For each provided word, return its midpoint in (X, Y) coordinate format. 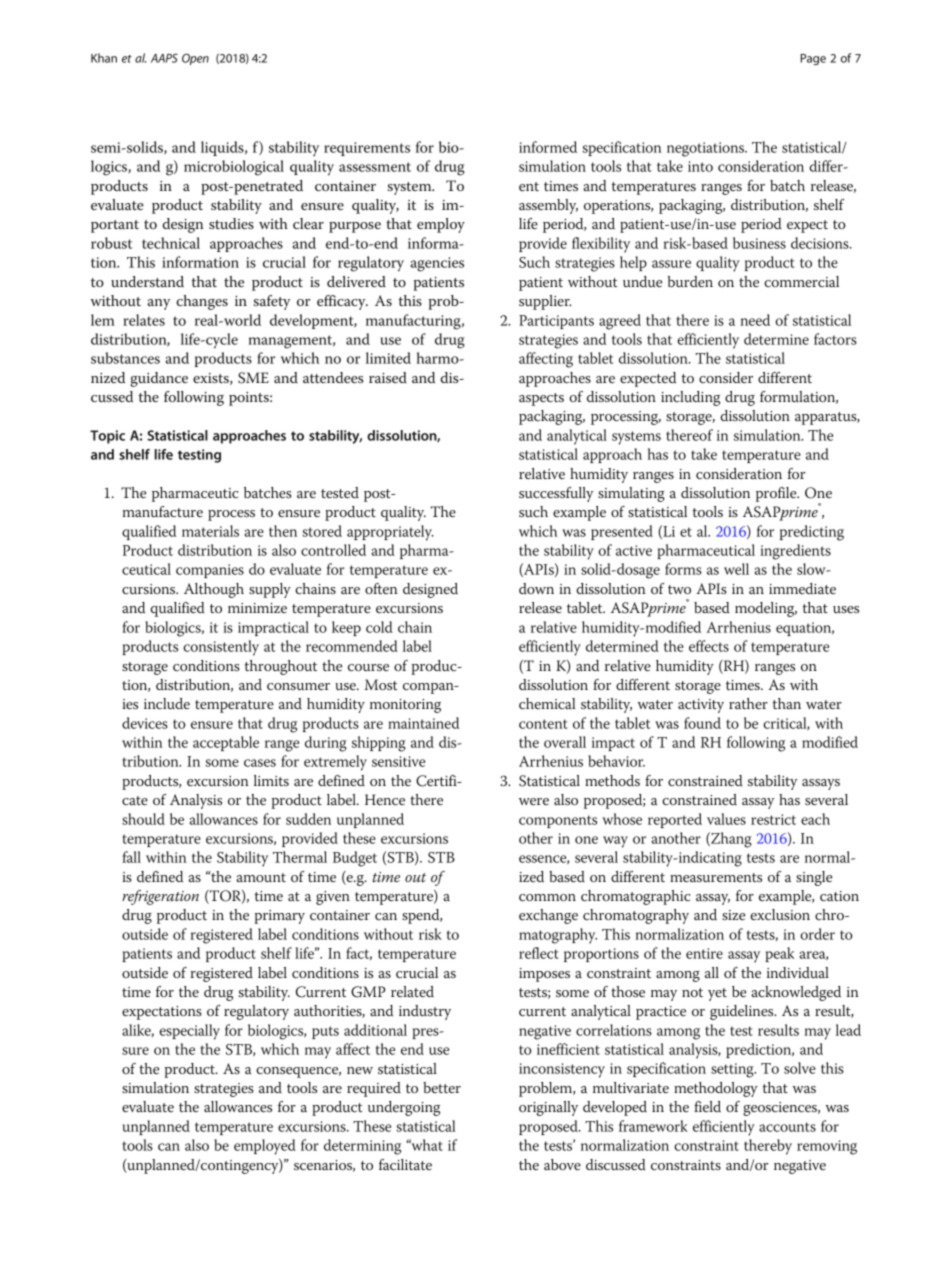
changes (202, 302)
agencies (437, 264)
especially (189, 1032)
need (755, 320)
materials (210, 531)
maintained (423, 723)
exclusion (780, 915)
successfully (556, 494)
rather (748, 703)
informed (548, 147)
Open (195, 59)
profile (777, 494)
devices (145, 723)
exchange (548, 916)
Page (813, 59)
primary (280, 917)
